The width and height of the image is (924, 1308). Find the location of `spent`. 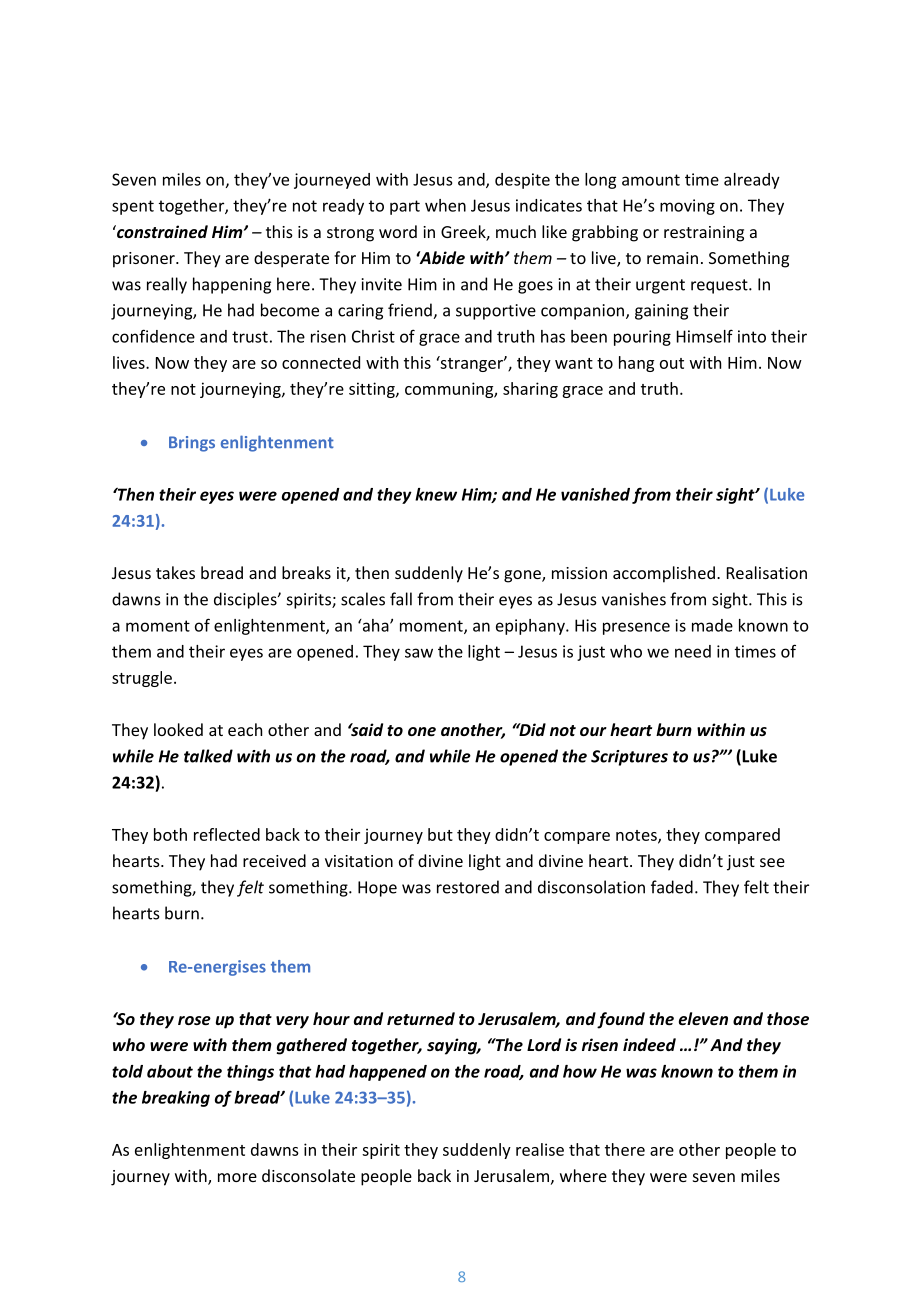

spent is located at coordinates (133, 207).
